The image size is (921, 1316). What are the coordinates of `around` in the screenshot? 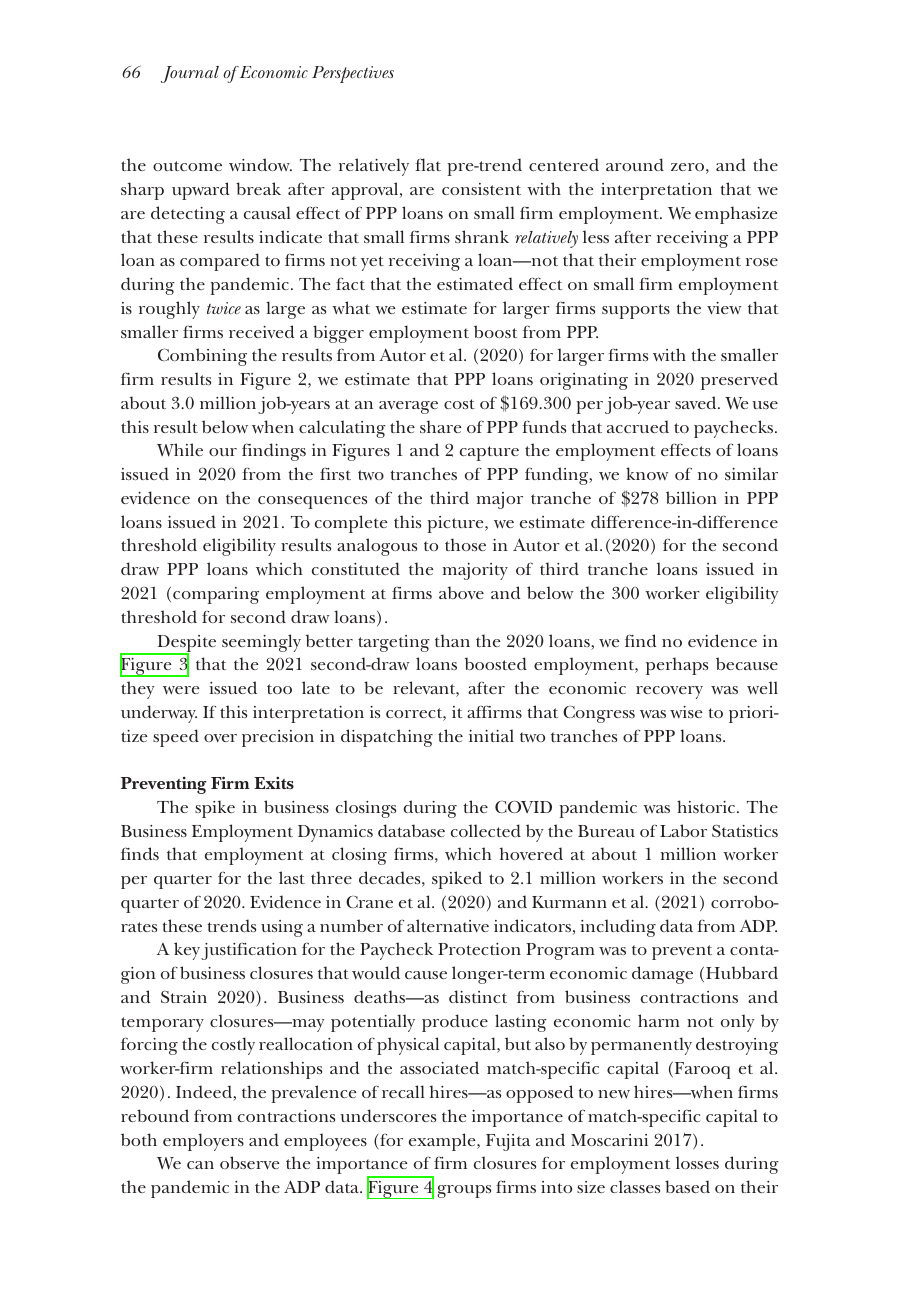 It's located at (635, 164).
